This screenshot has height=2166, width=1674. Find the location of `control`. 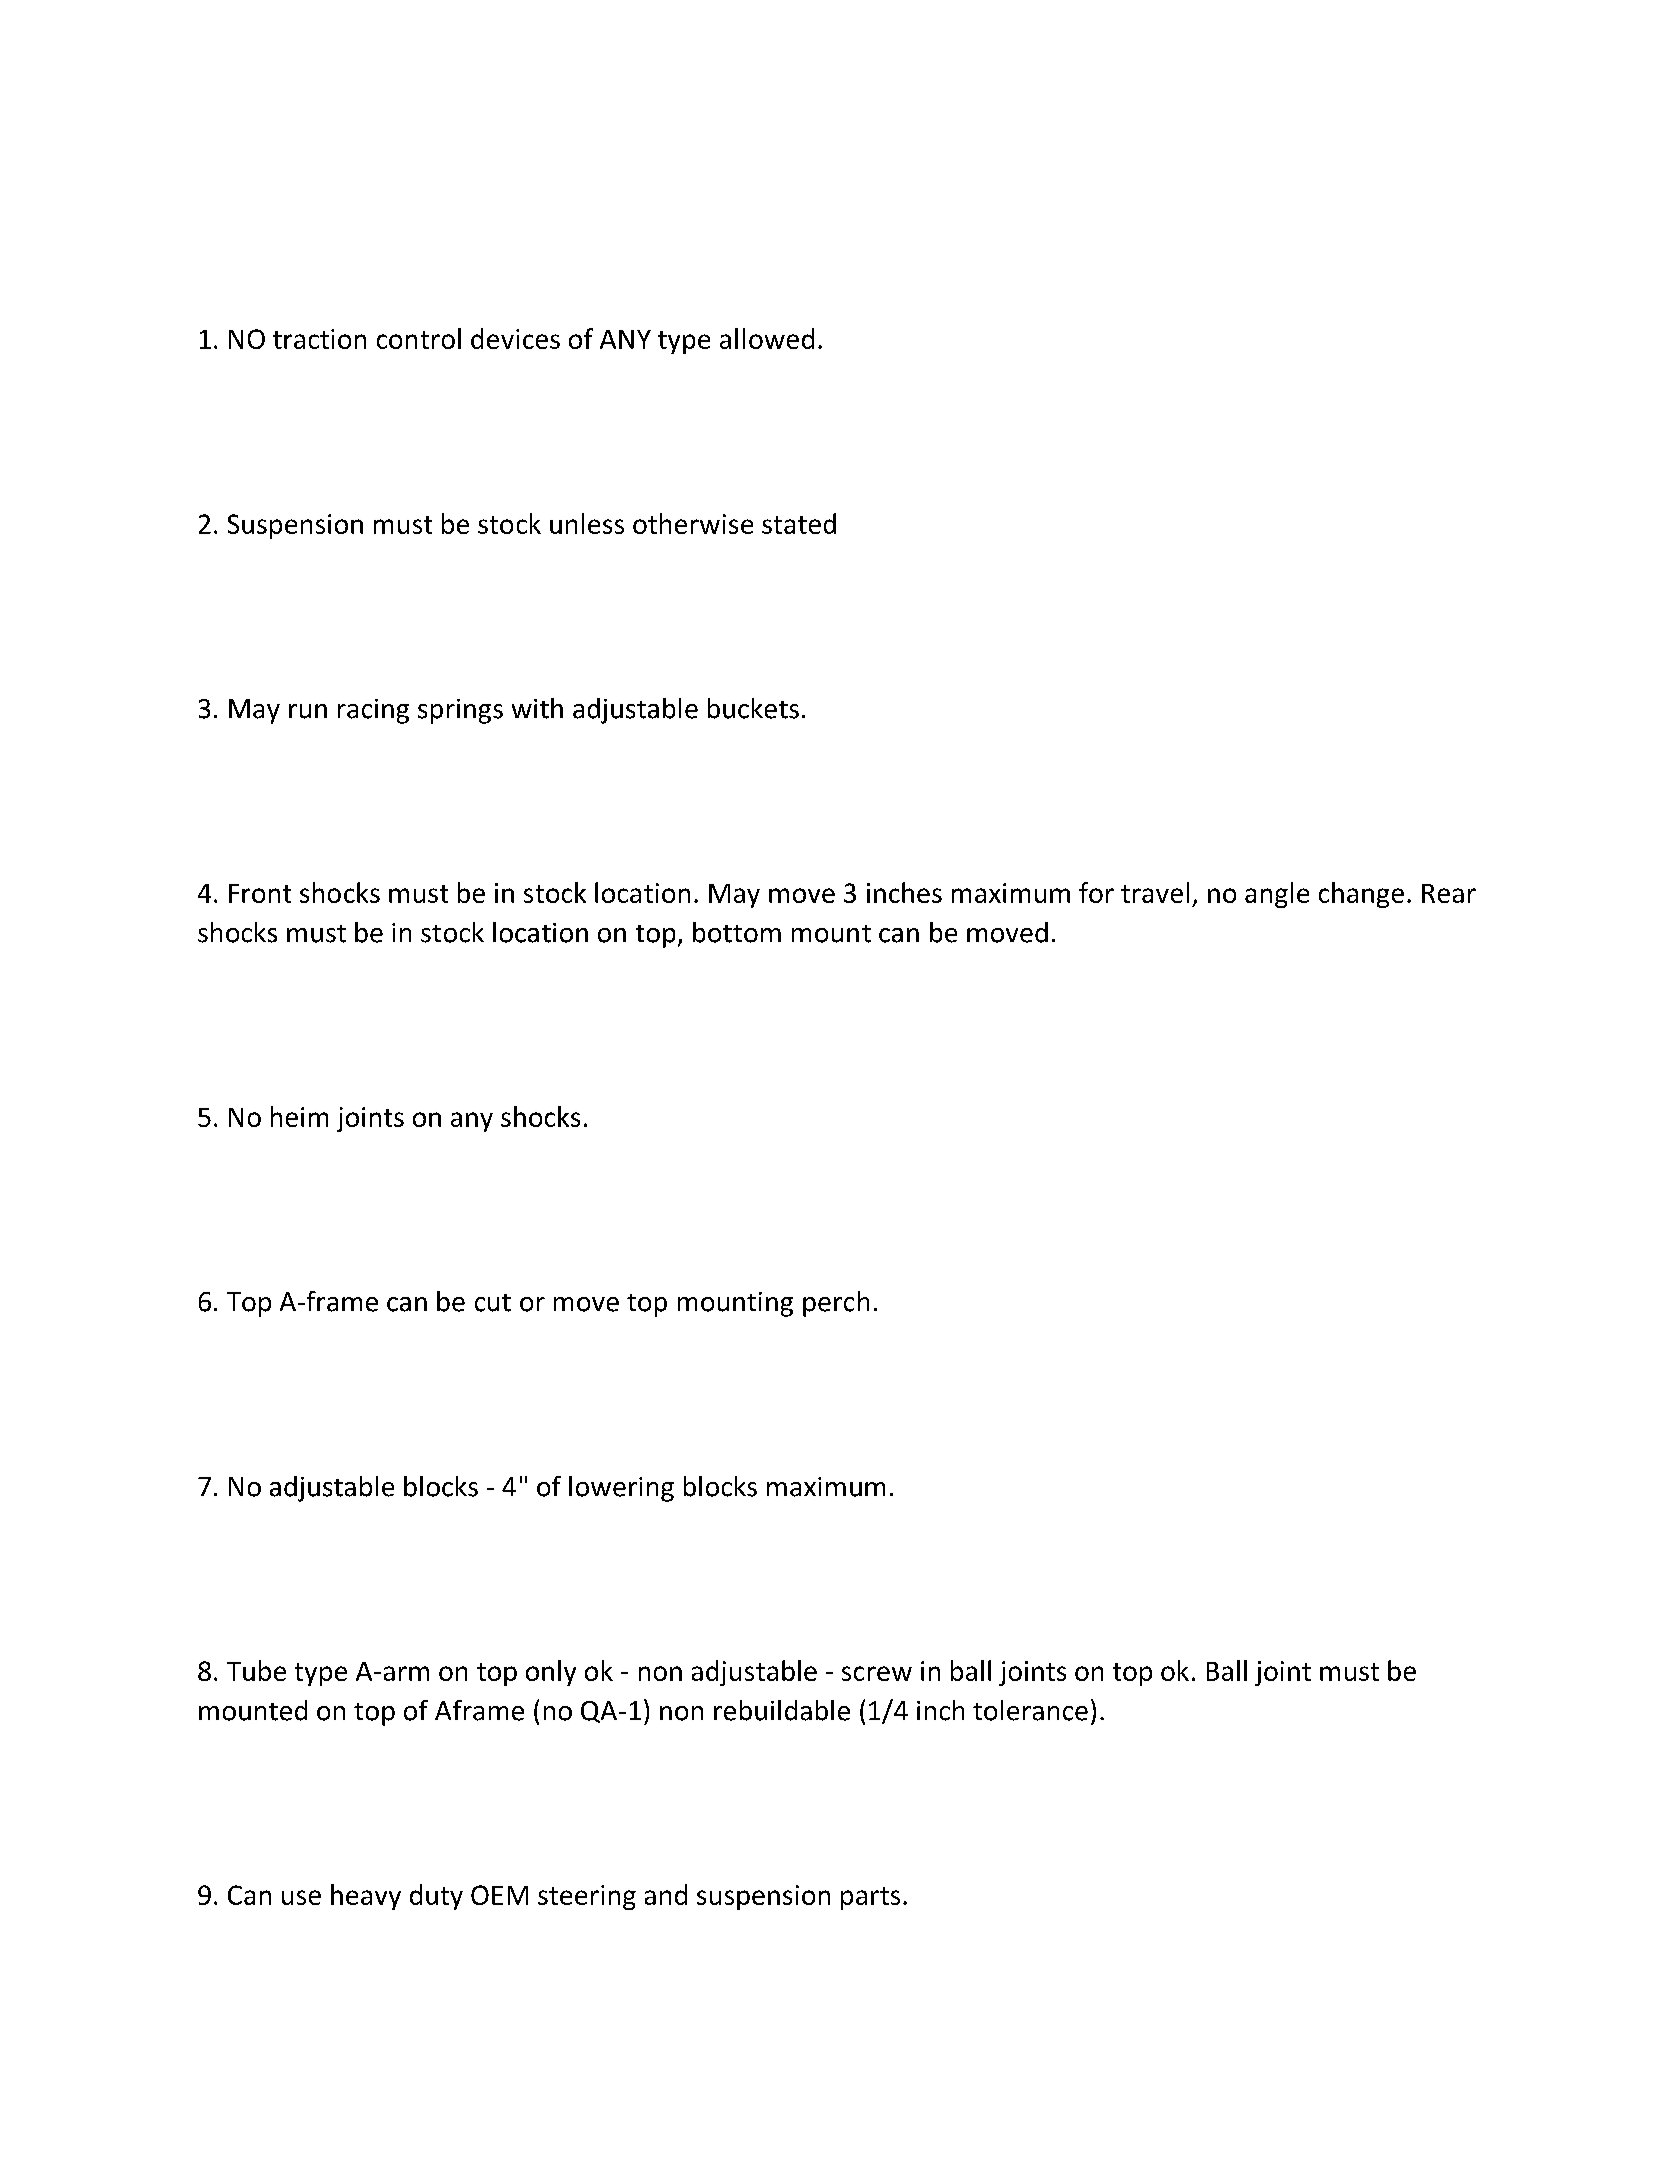

control is located at coordinates (419, 338).
